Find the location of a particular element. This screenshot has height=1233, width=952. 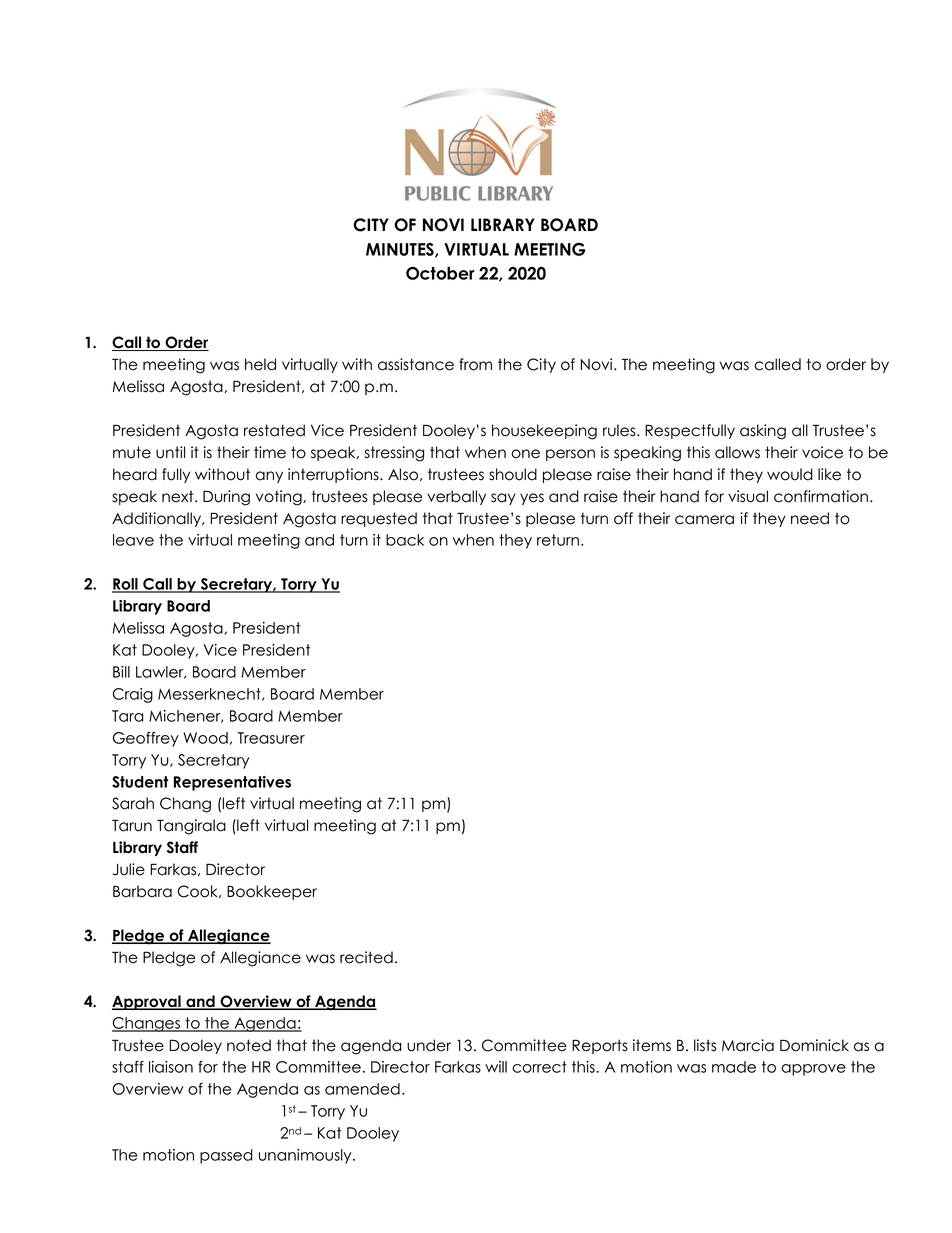

Cook is located at coordinates (198, 891).
